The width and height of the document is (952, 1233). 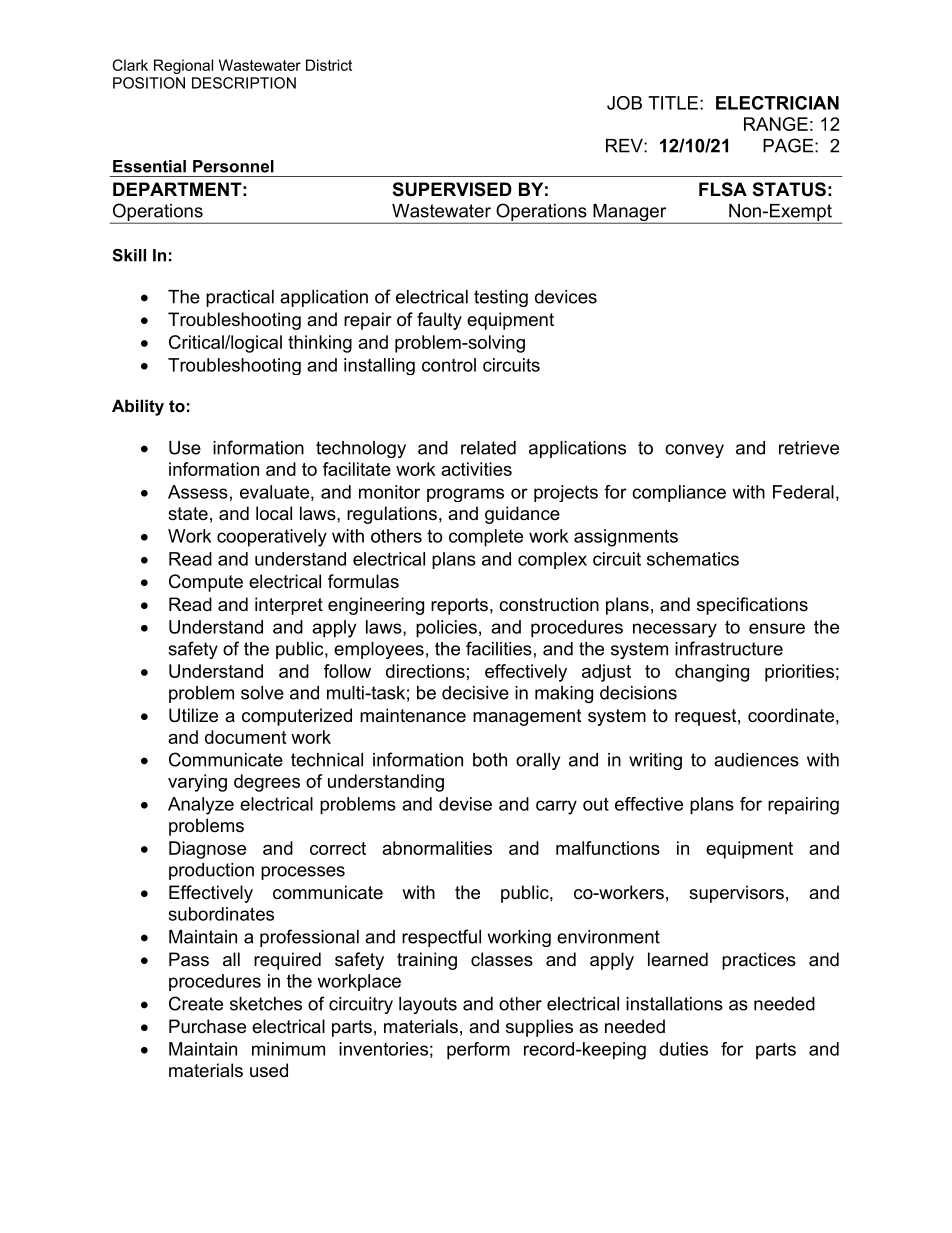 What do you see at coordinates (452, 189) in the document?
I see `SUPERVISED` at bounding box center [452, 189].
